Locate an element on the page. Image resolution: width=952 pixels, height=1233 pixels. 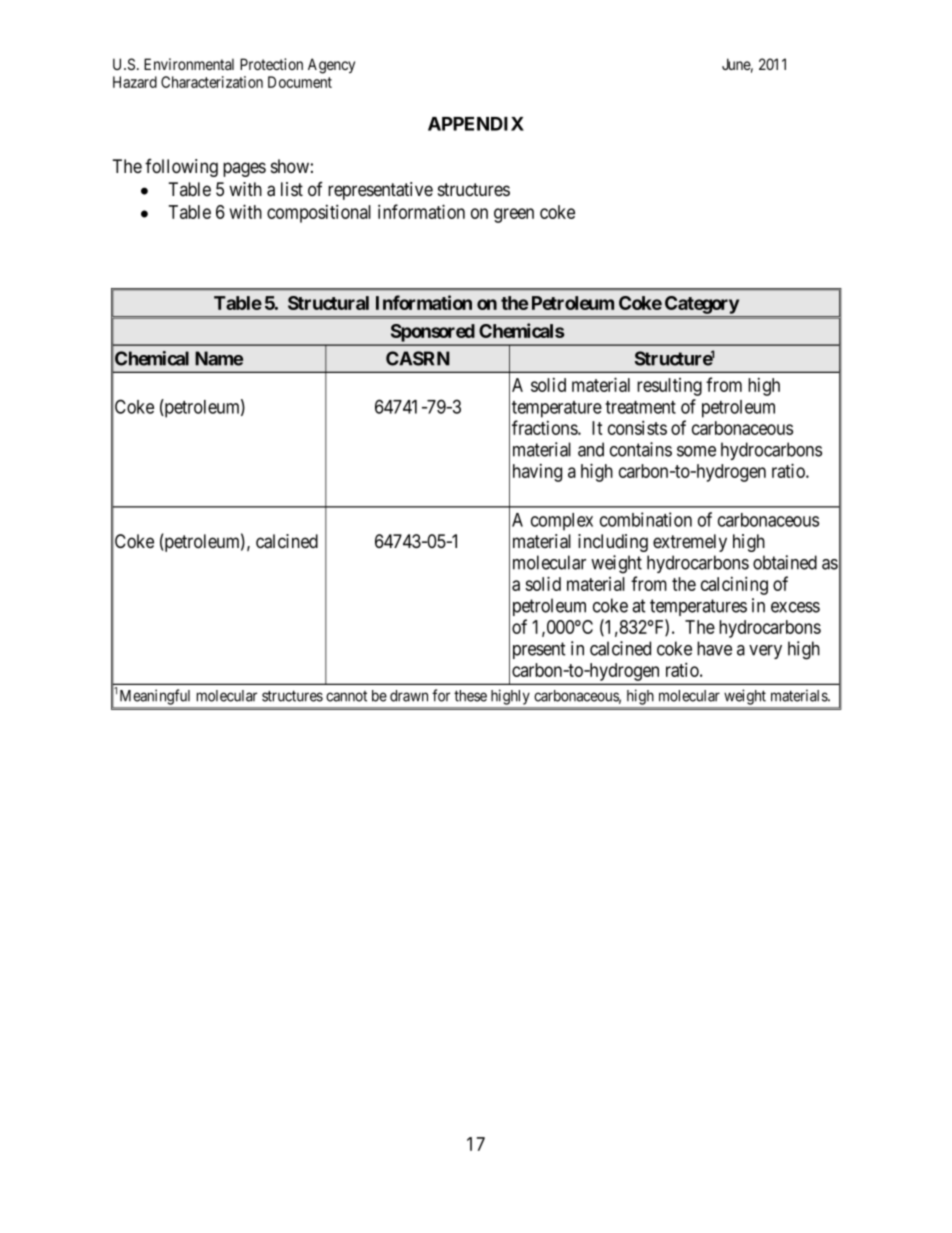
Characterization is located at coordinates (212, 82).
